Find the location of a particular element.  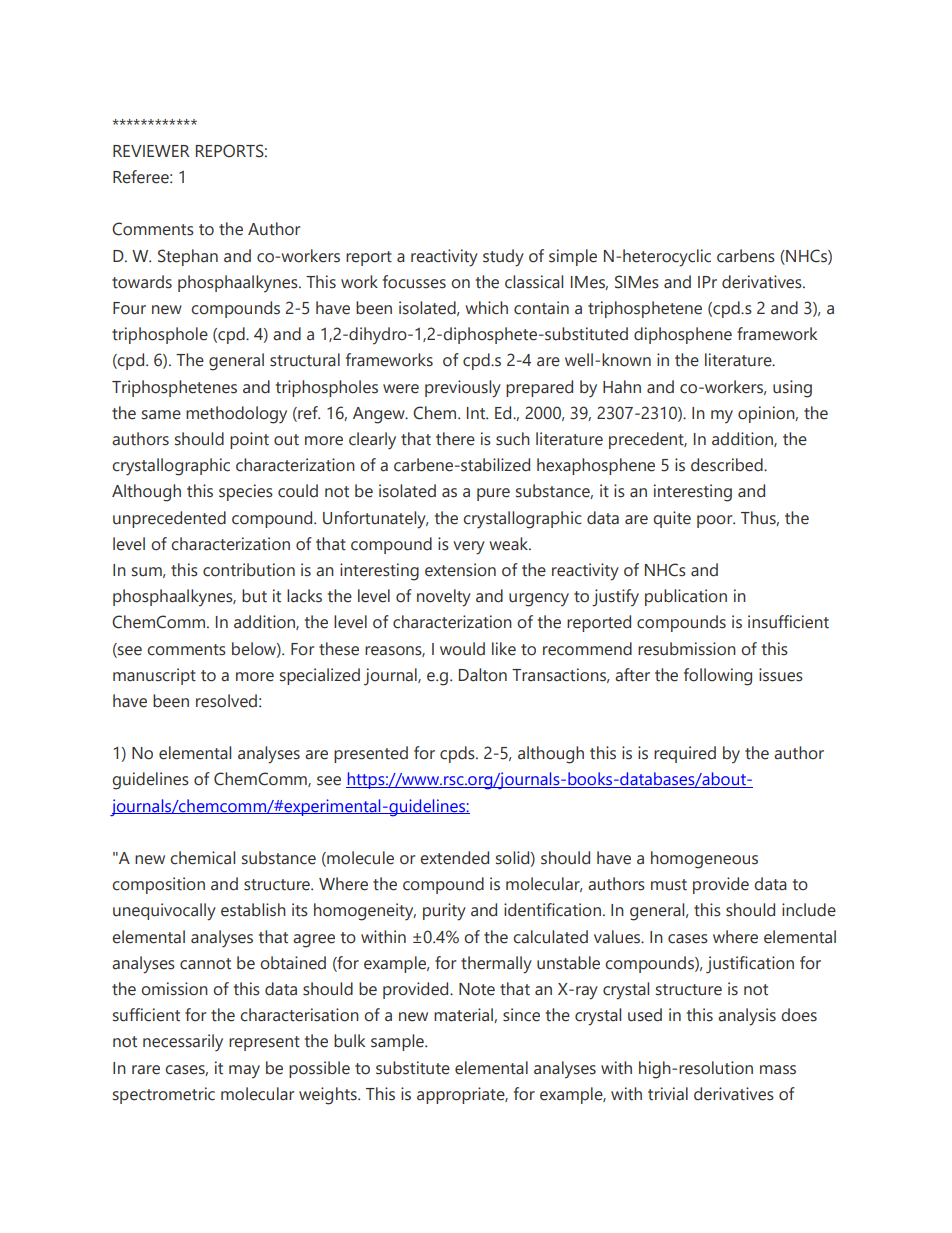

would is located at coordinates (462, 649).
